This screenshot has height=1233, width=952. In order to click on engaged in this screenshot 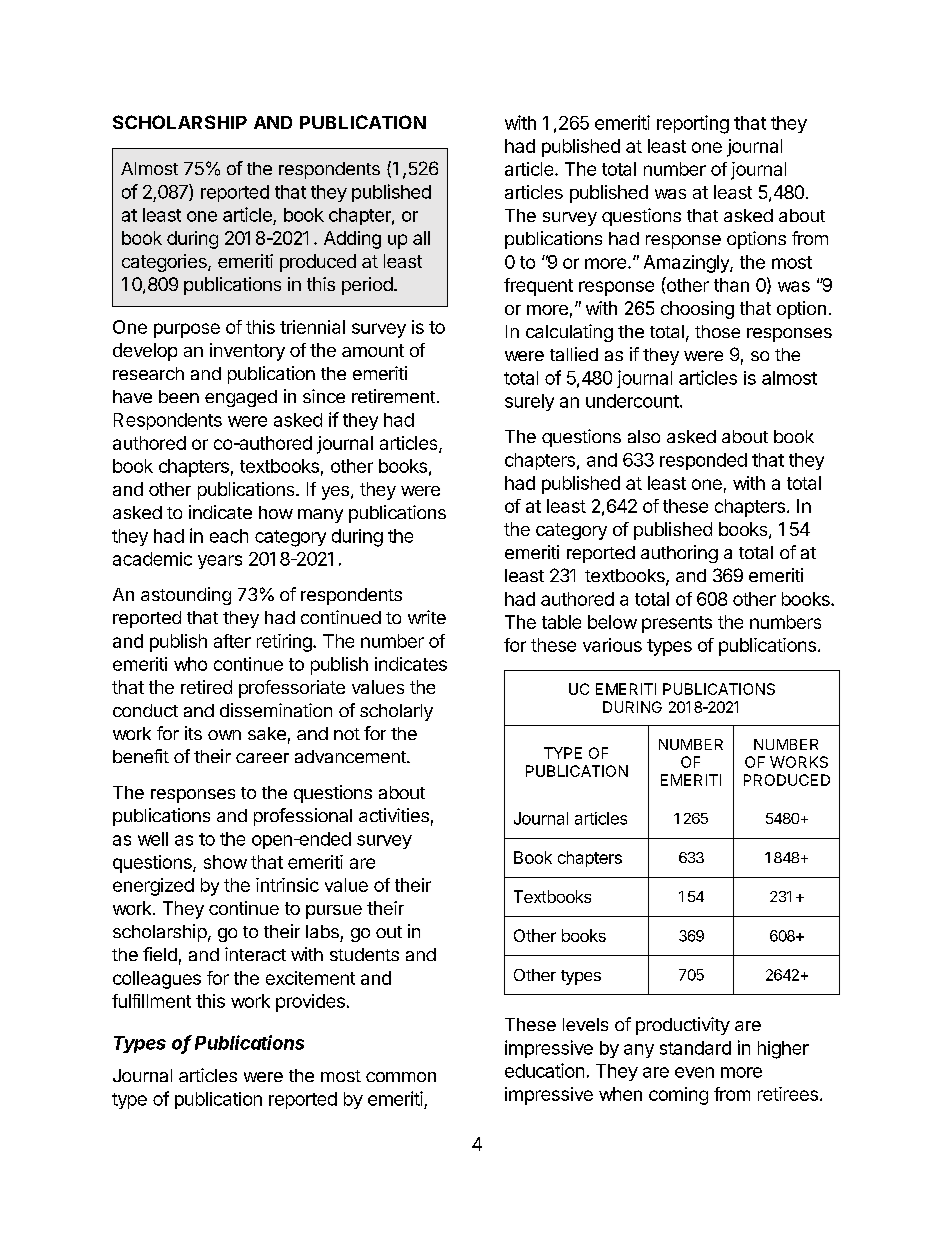, I will do `click(241, 398)`.
